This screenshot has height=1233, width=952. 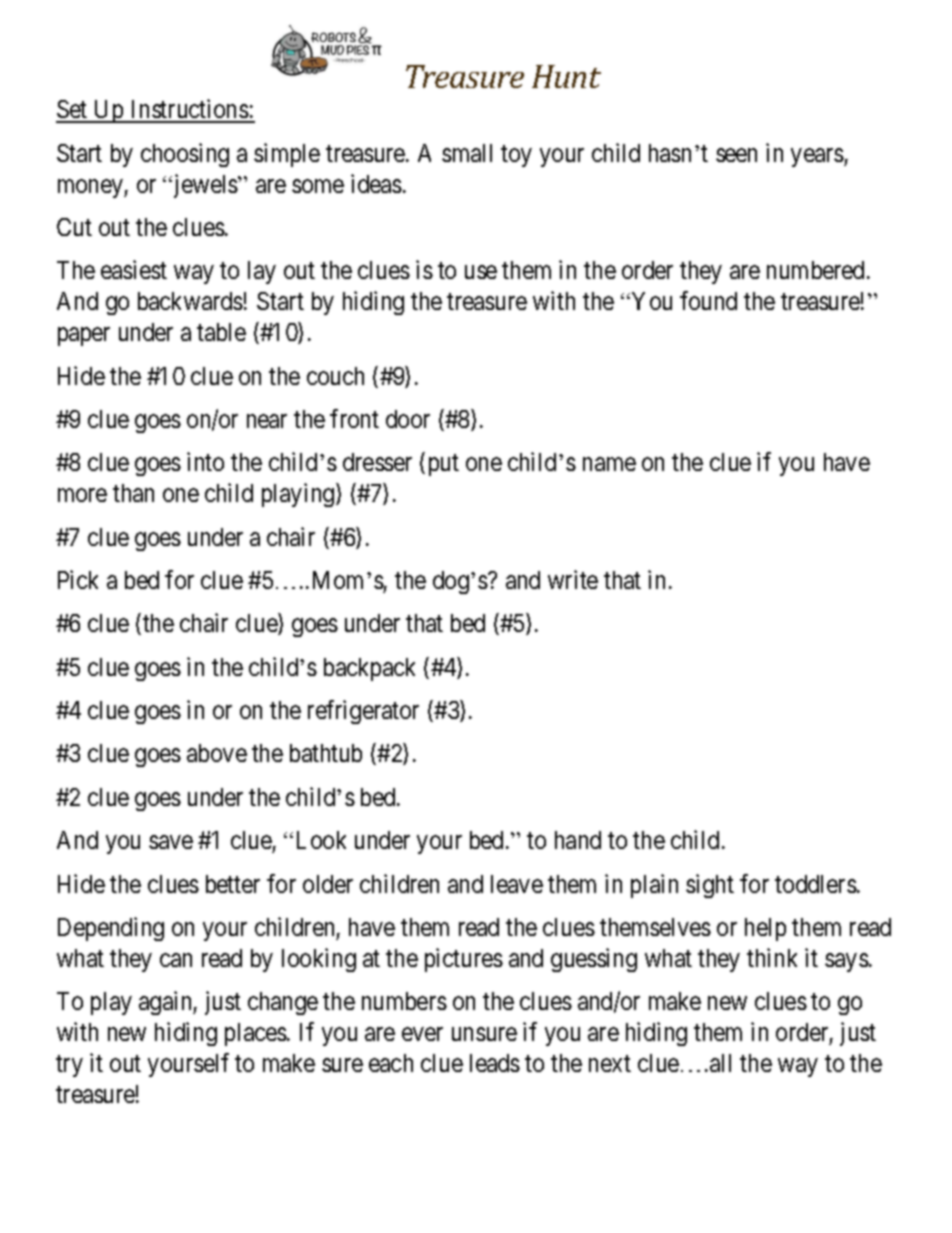 I want to click on refrigerator, so click(x=363, y=712).
